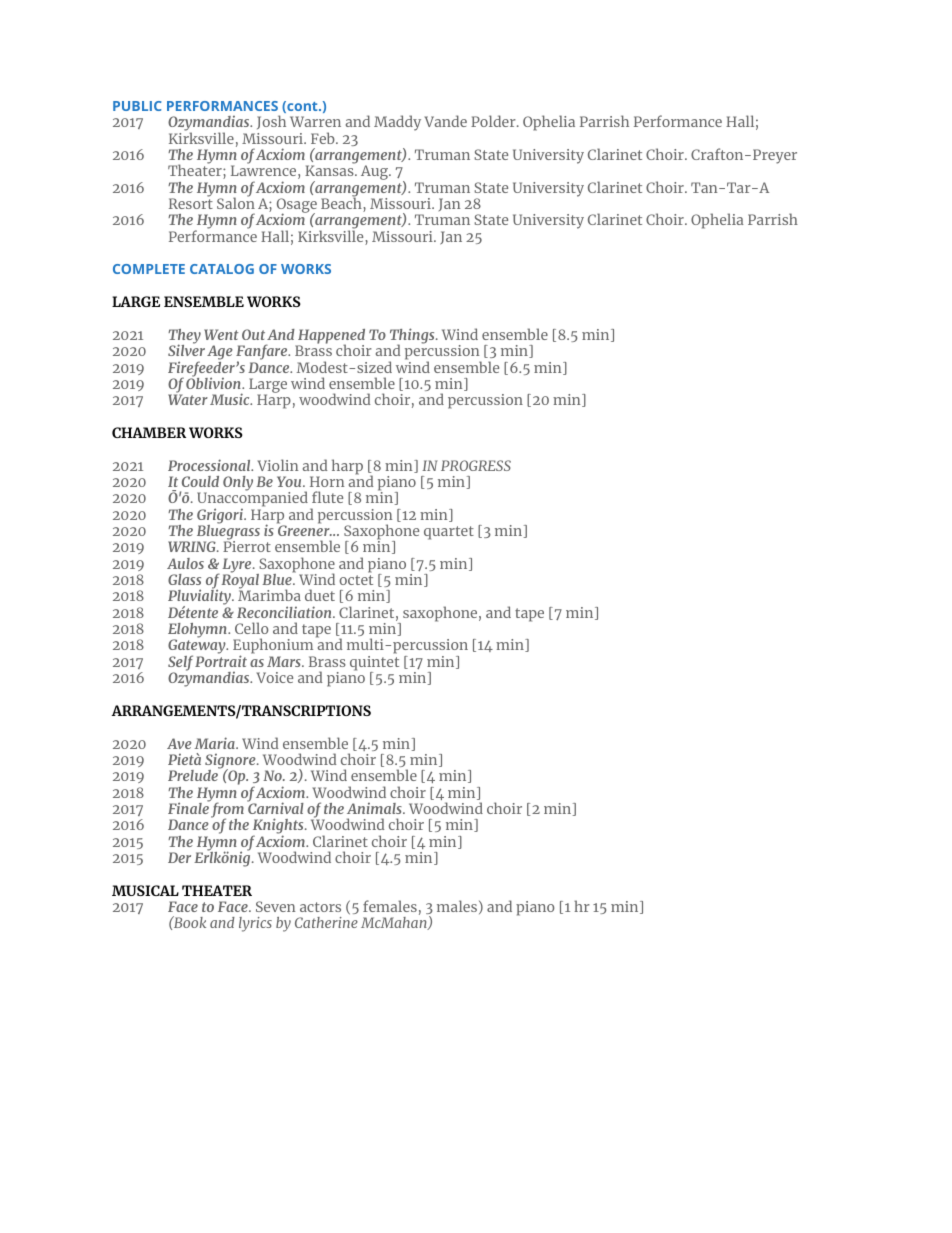 Image resolution: width=952 pixels, height=1233 pixels. What do you see at coordinates (446, 121) in the page?
I see `Vande` at bounding box center [446, 121].
